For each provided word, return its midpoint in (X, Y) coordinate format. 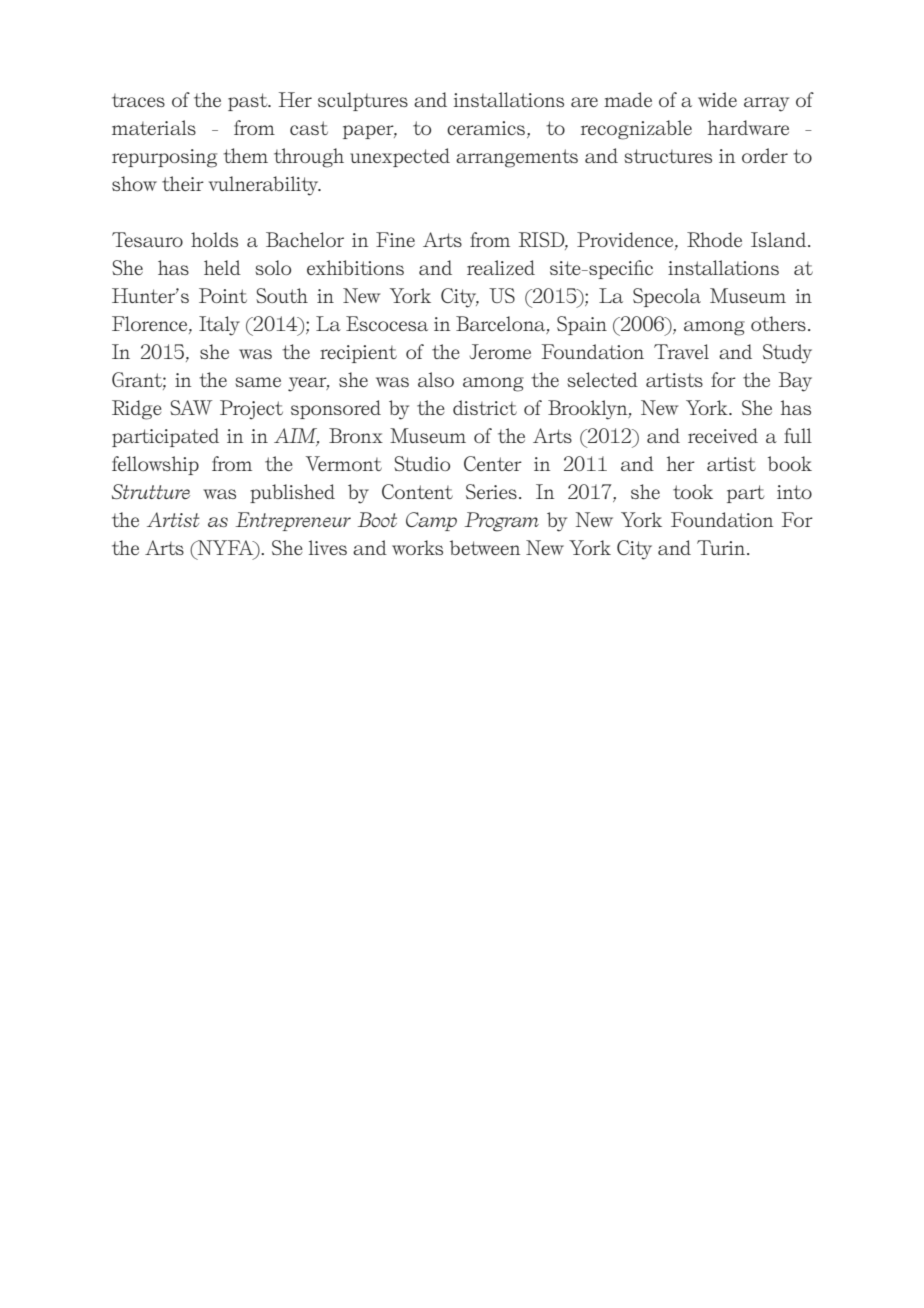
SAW (191, 407)
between (485, 547)
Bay (795, 382)
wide (717, 99)
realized (501, 267)
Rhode (714, 239)
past (249, 102)
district (485, 407)
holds (214, 239)
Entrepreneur (293, 521)
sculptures (363, 101)
